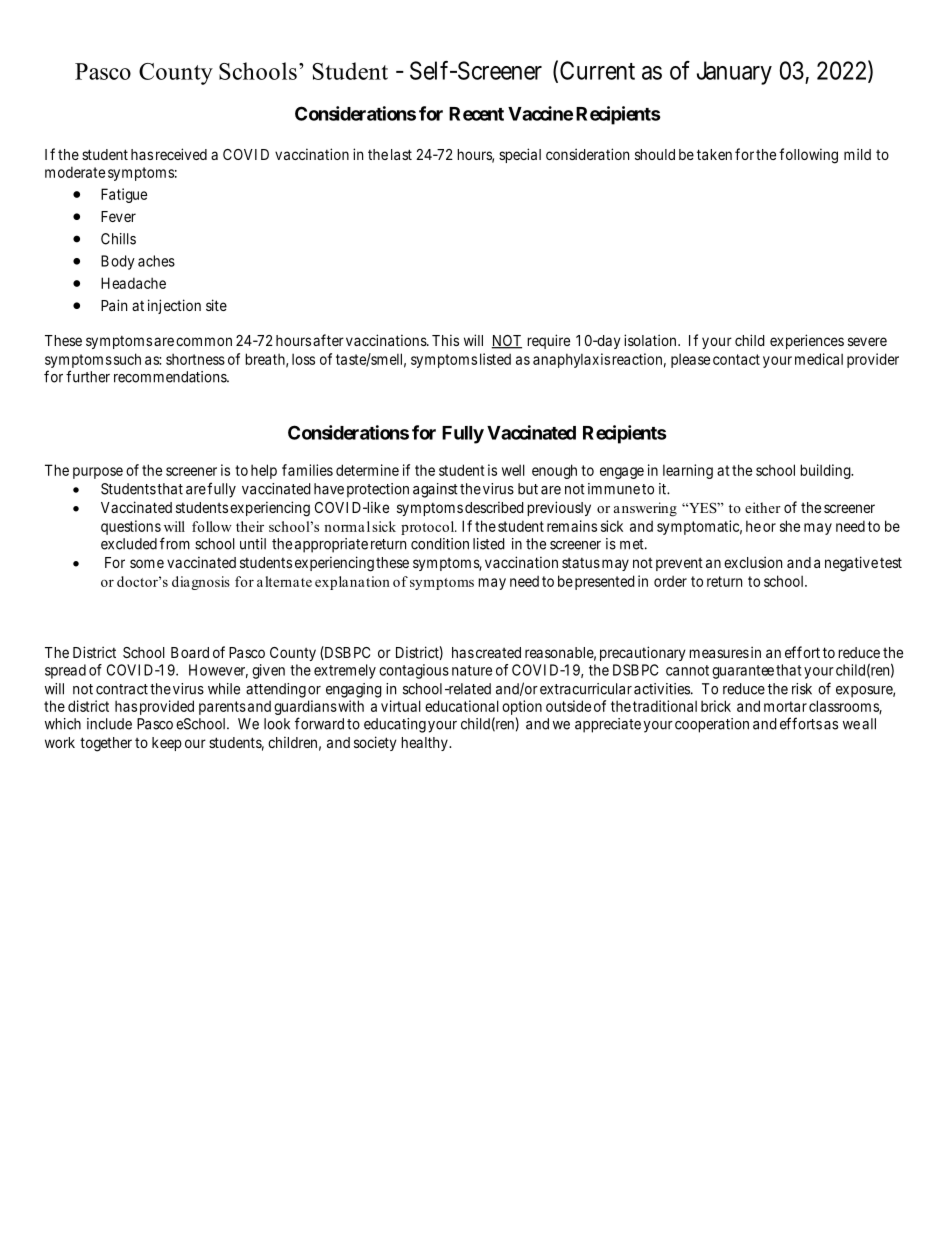 The width and height of the screenshot is (952, 1233). Describe the element at coordinates (785, 706) in the screenshot. I see `mortar` at that location.
